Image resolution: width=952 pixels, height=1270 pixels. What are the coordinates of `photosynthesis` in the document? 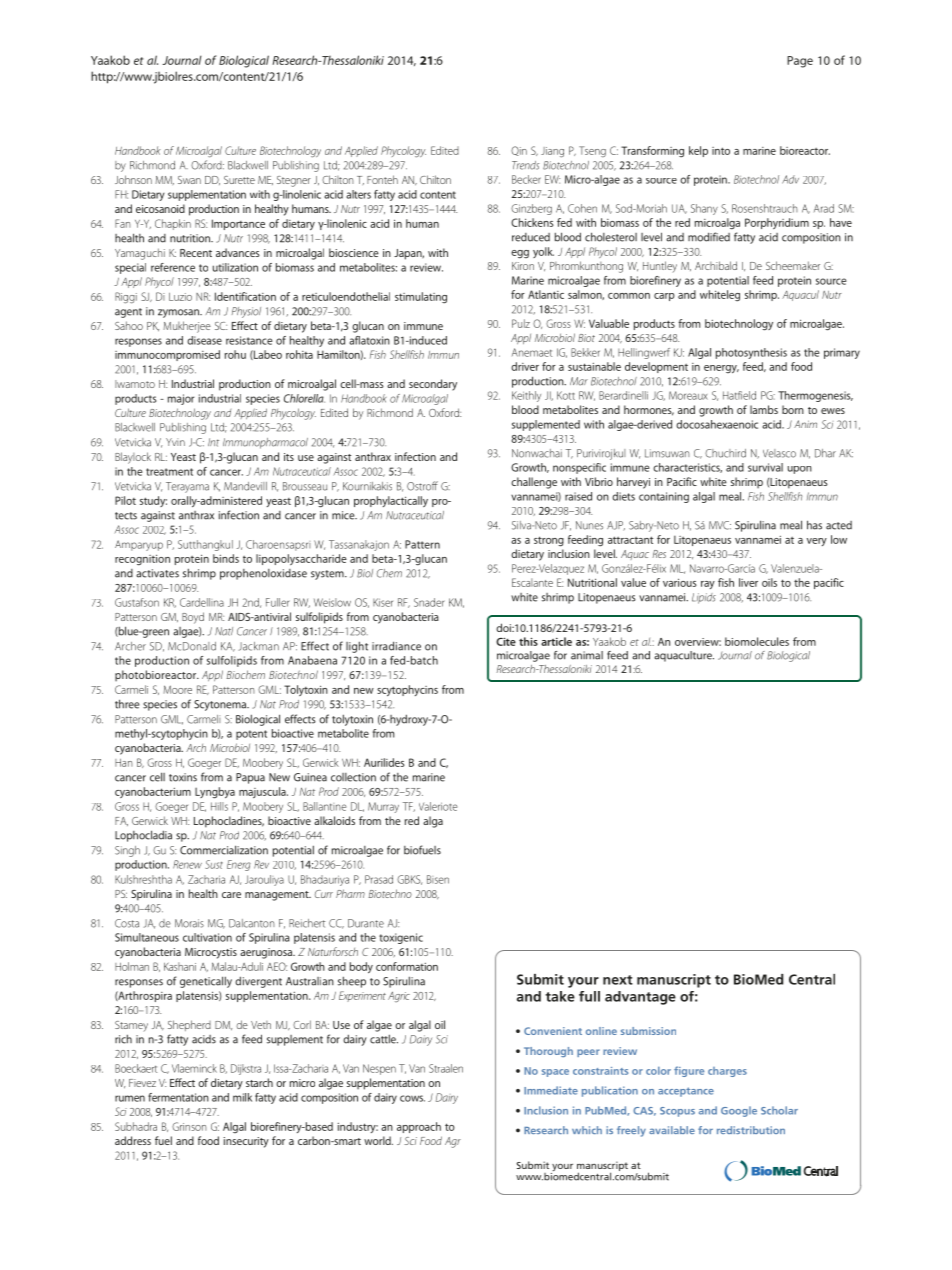 It's located at (751, 353).
